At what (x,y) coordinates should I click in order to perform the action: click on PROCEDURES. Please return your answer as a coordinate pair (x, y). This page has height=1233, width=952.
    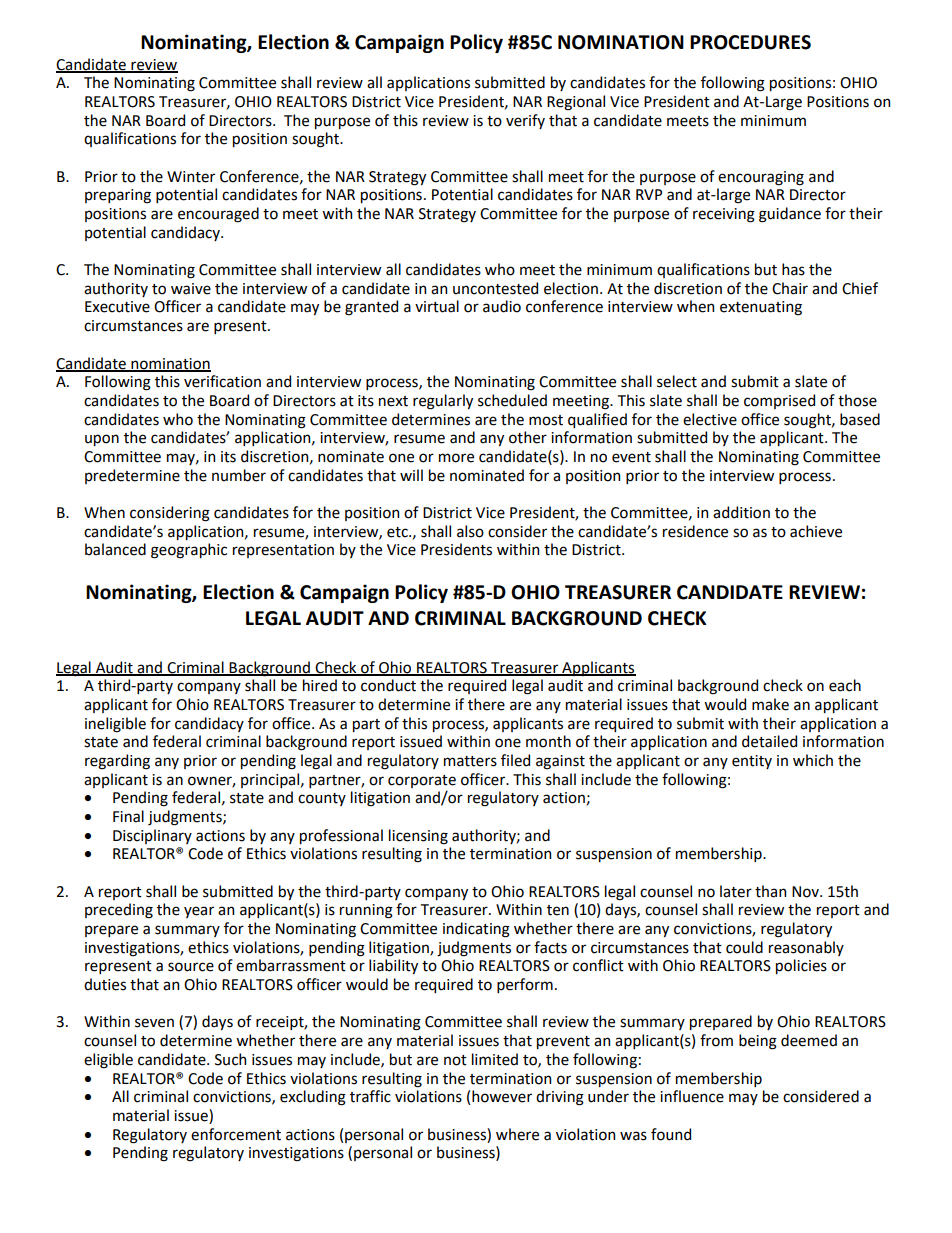
    Looking at the image, I should click on (750, 42).
